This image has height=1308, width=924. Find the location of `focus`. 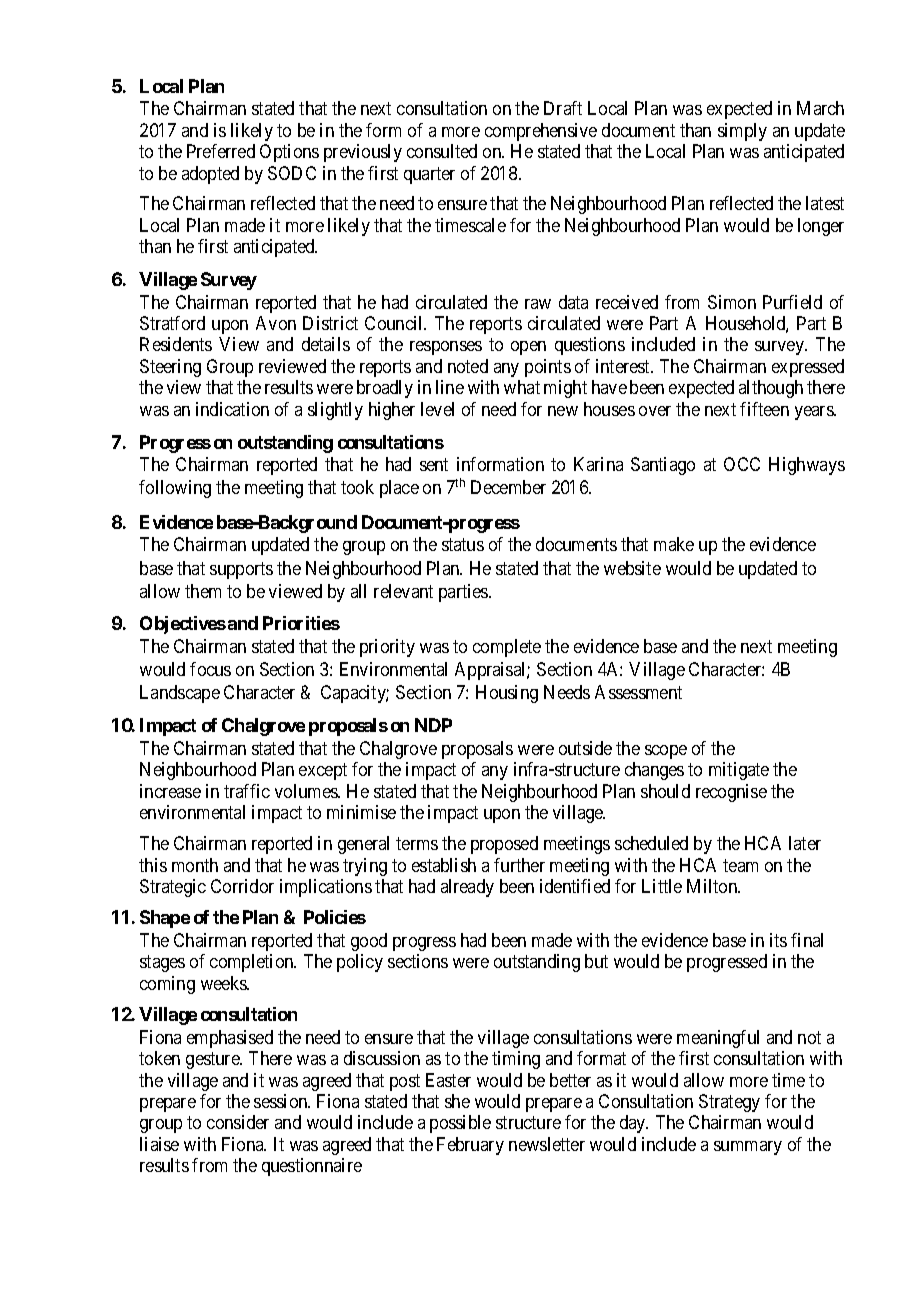

focus is located at coordinates (210, 669).
